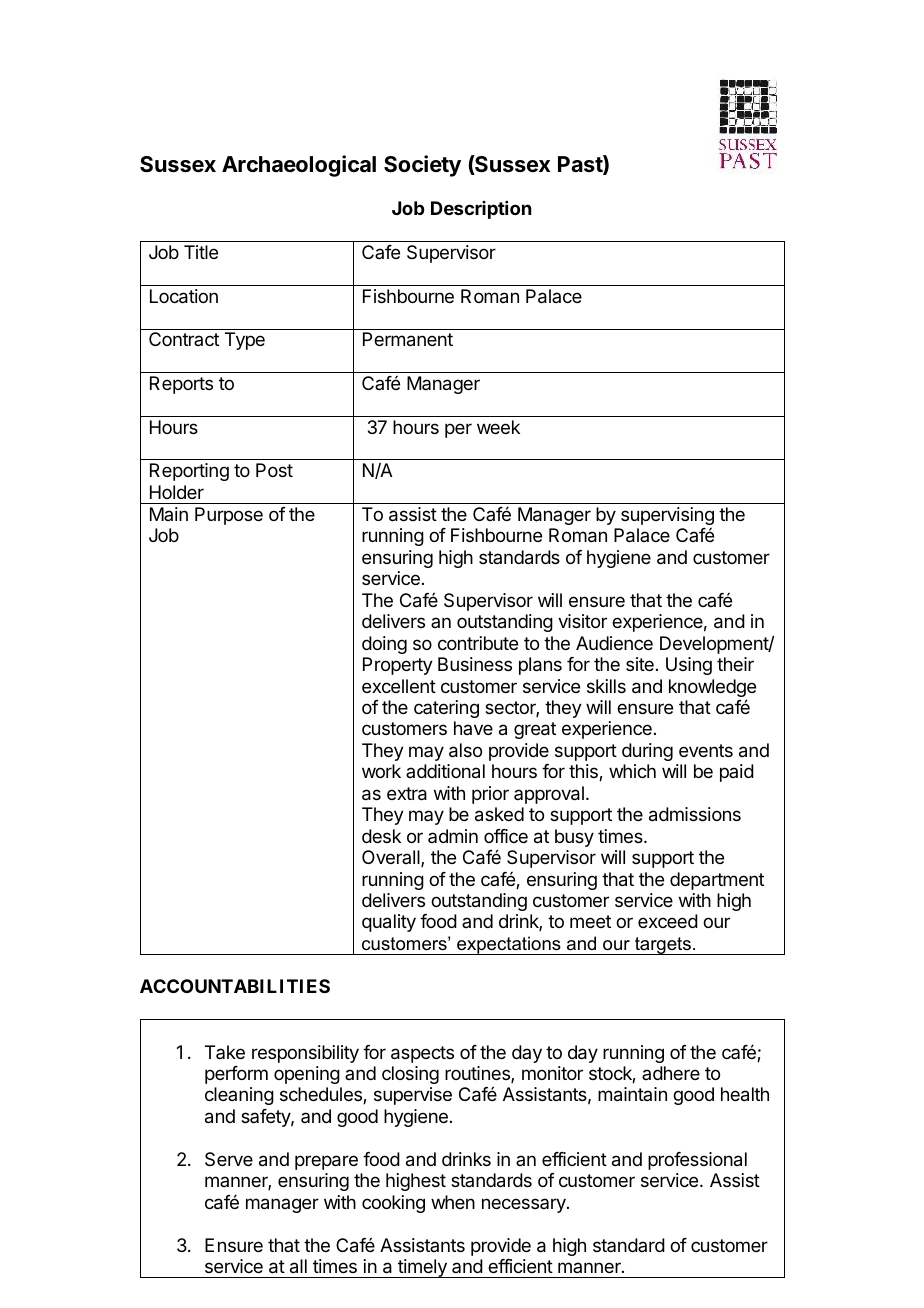 The image size is (924, 1308). Describe the element at coordinates (663, 946) in the image. I see `targets` at that location.
